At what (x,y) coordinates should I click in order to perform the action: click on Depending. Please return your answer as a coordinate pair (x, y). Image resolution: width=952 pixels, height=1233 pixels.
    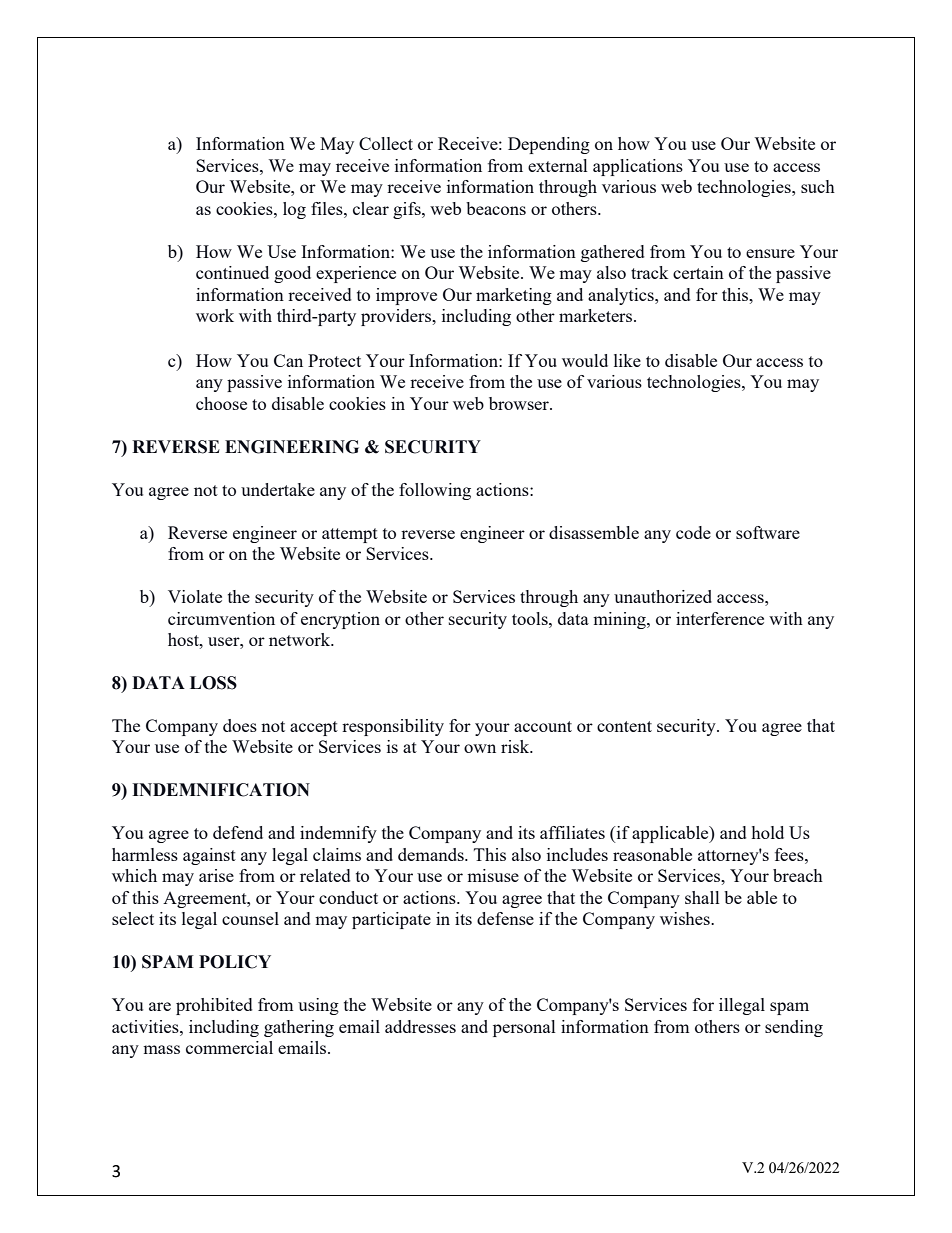
    Looking at the image, I should click on (549, 145).
